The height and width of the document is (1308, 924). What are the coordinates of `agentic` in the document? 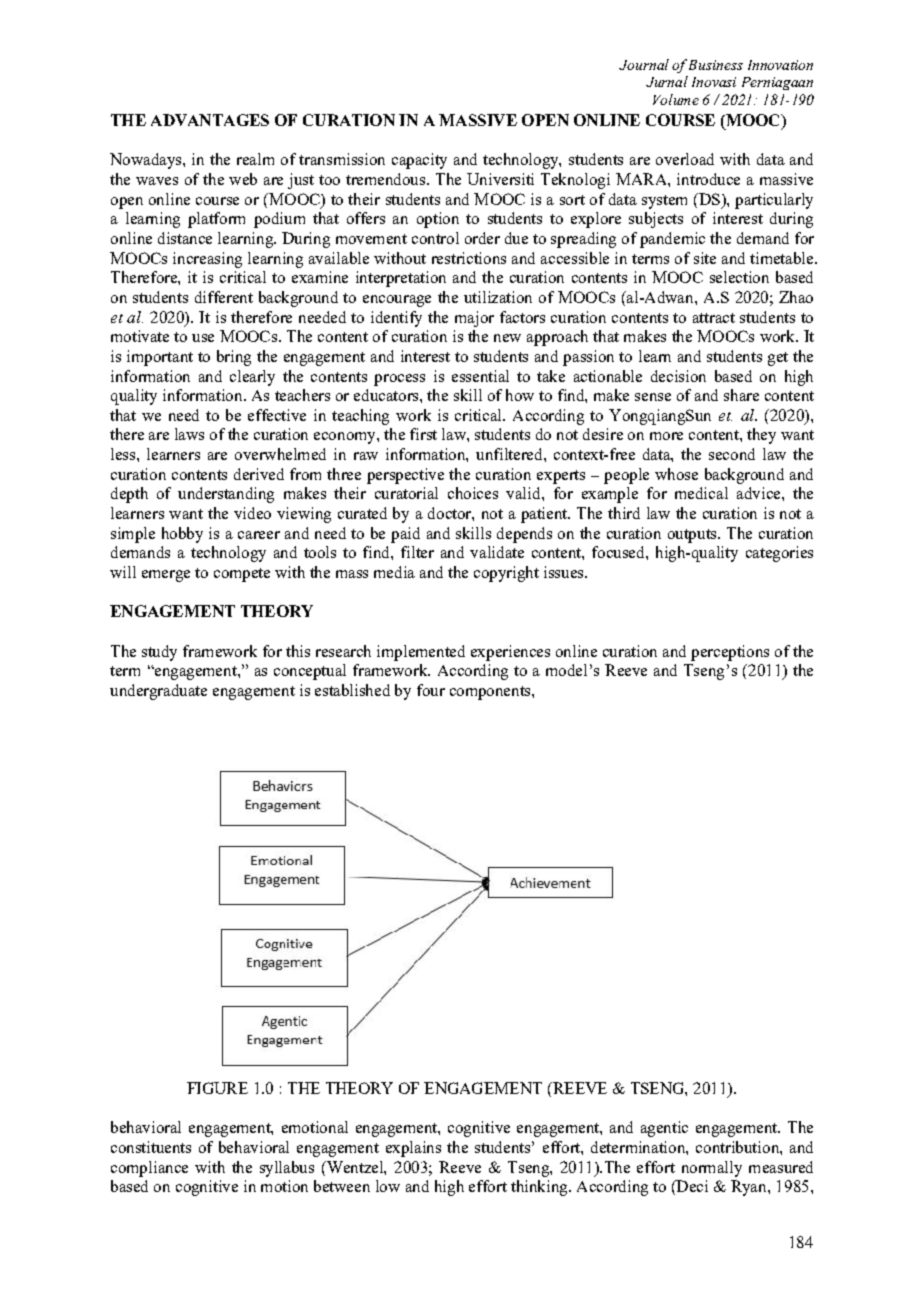 It's located at (664, 1129).
